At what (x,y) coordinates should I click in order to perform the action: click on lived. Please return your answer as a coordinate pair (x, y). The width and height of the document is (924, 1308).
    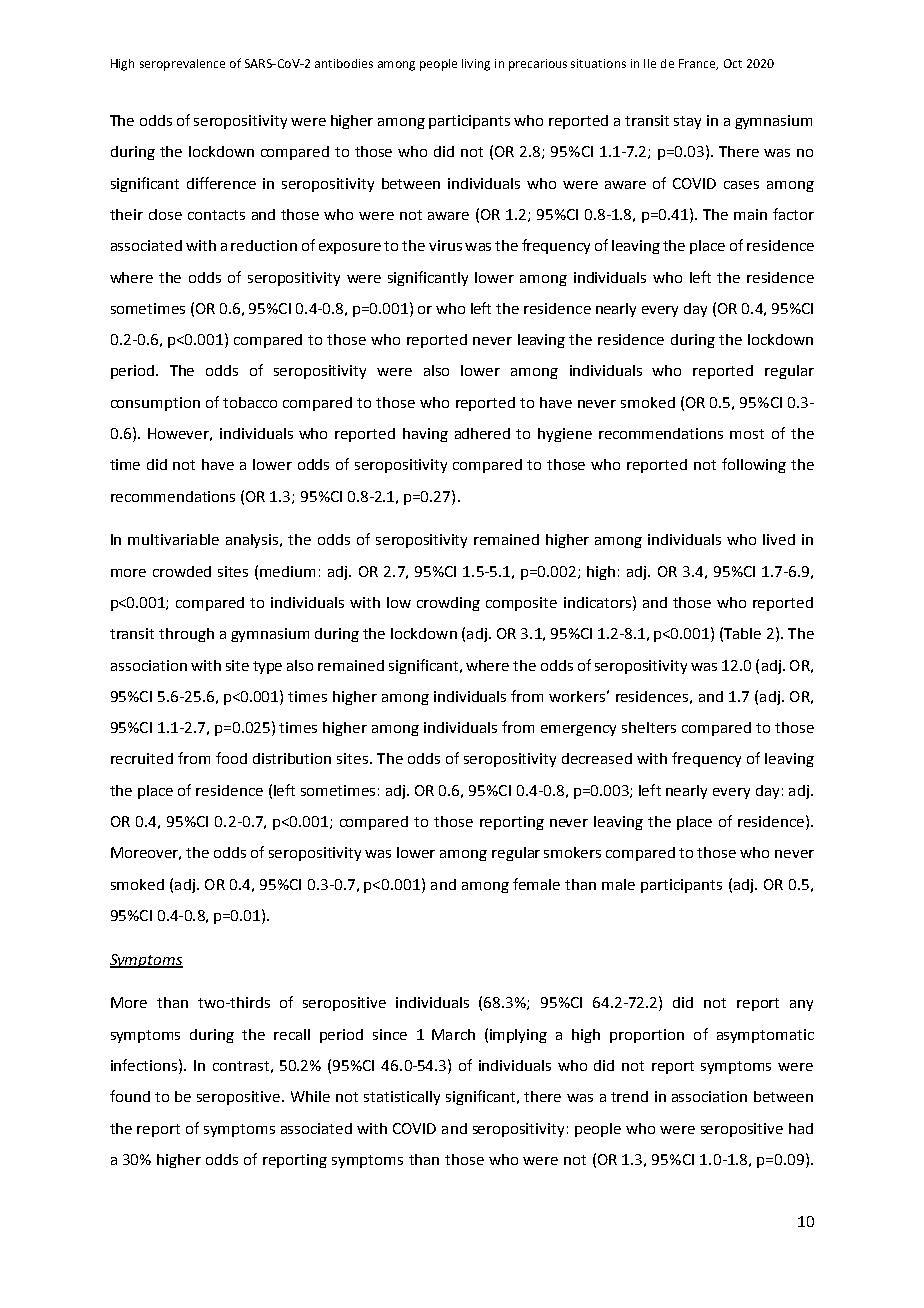
    Looking at the image, I should click on (779, 539).
